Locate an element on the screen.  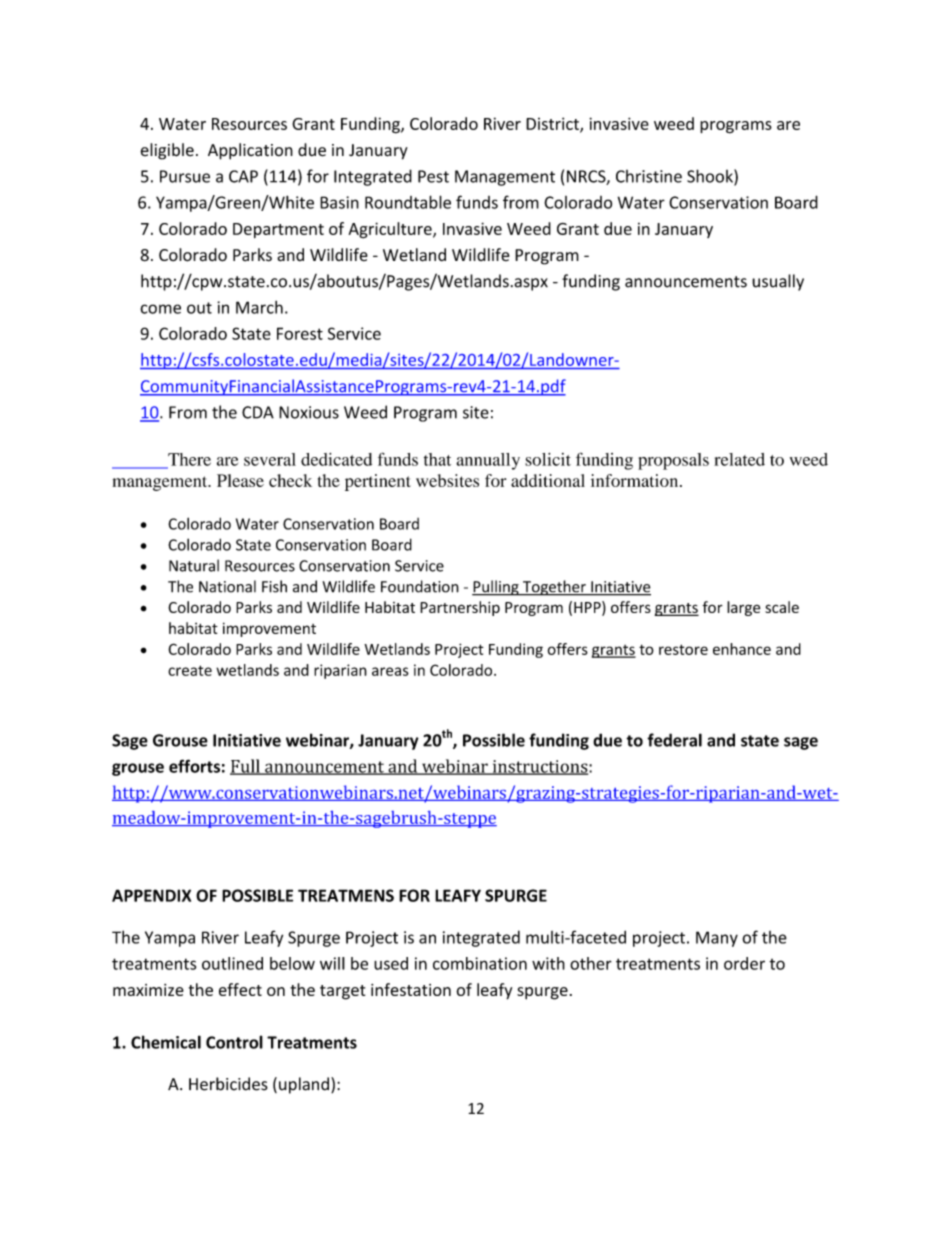
proposals is located at coordinates (673, 461).
